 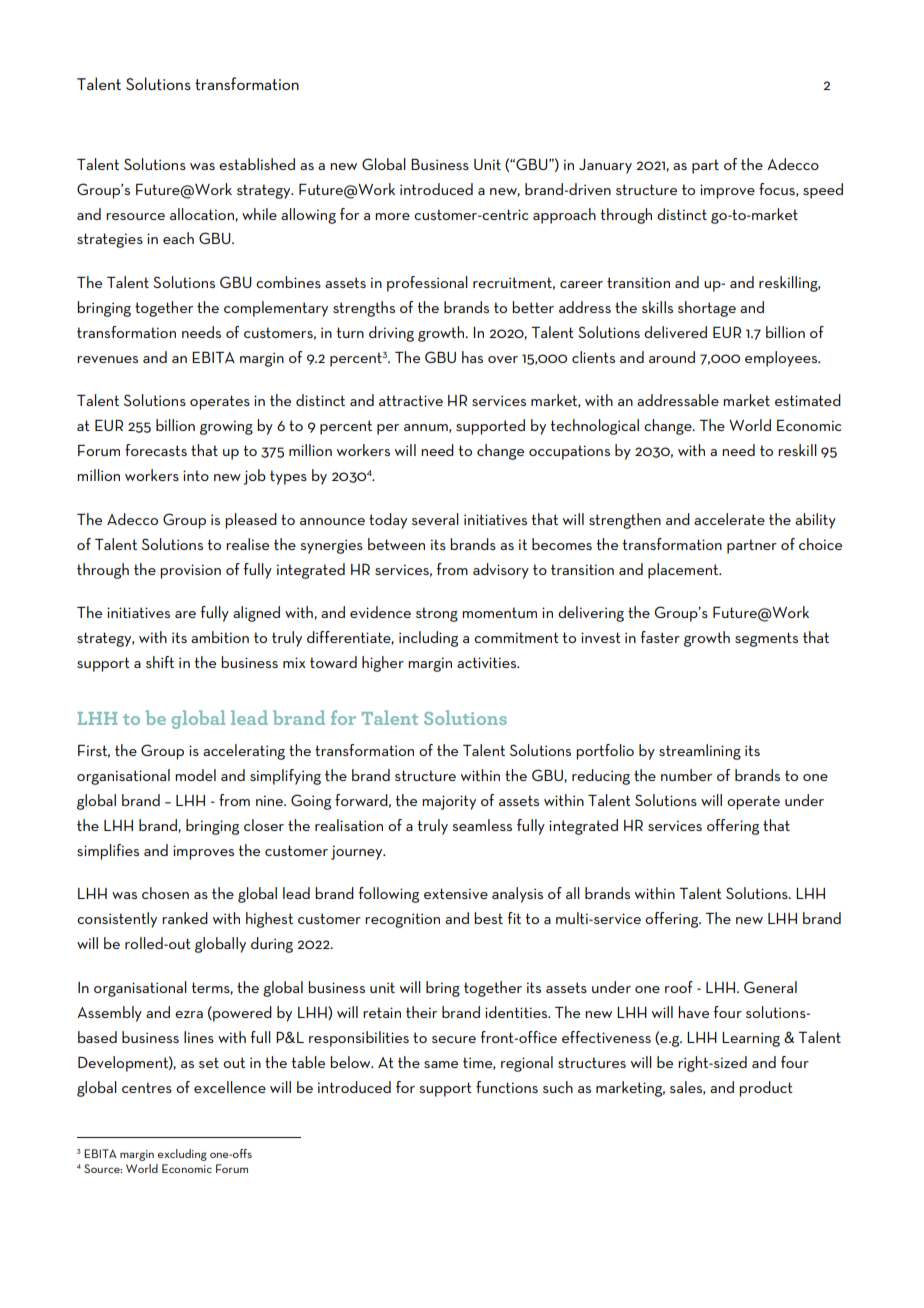 I want to click on accelerate, so click(x=729, y=519).
